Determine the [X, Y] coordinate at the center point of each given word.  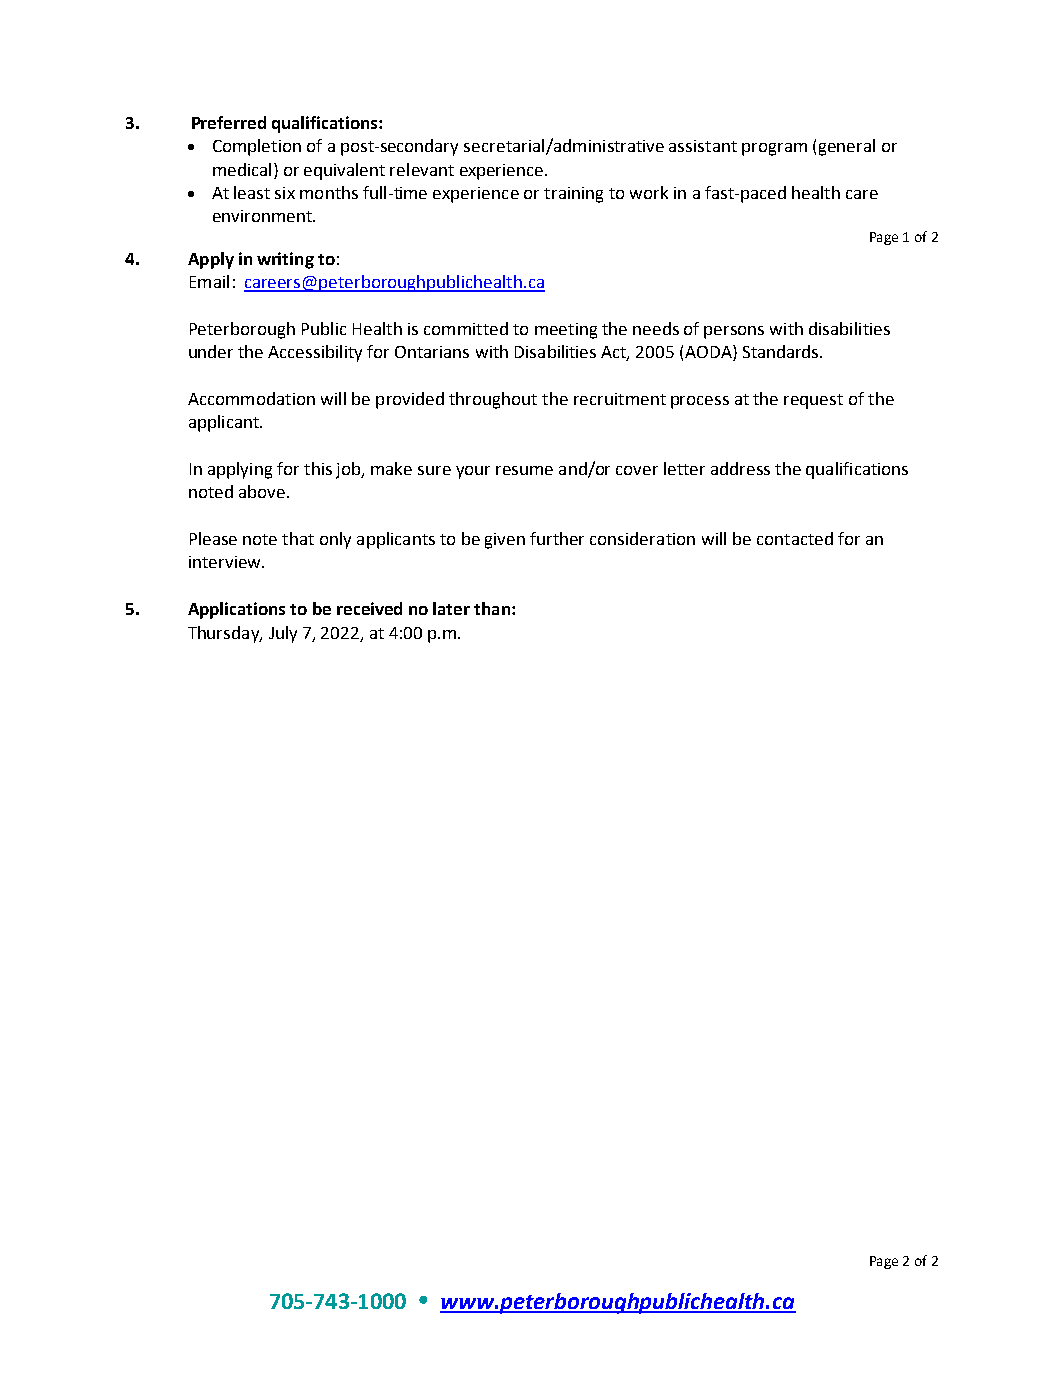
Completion [257, 147]
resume [524, 470]
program [774, 149]
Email [209, 281]
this [318, 468]
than [492, 608]
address [740, 468]
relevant [422, 169]
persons [734, 332]
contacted [795, 538]
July [283, 634]
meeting [566, 331]
